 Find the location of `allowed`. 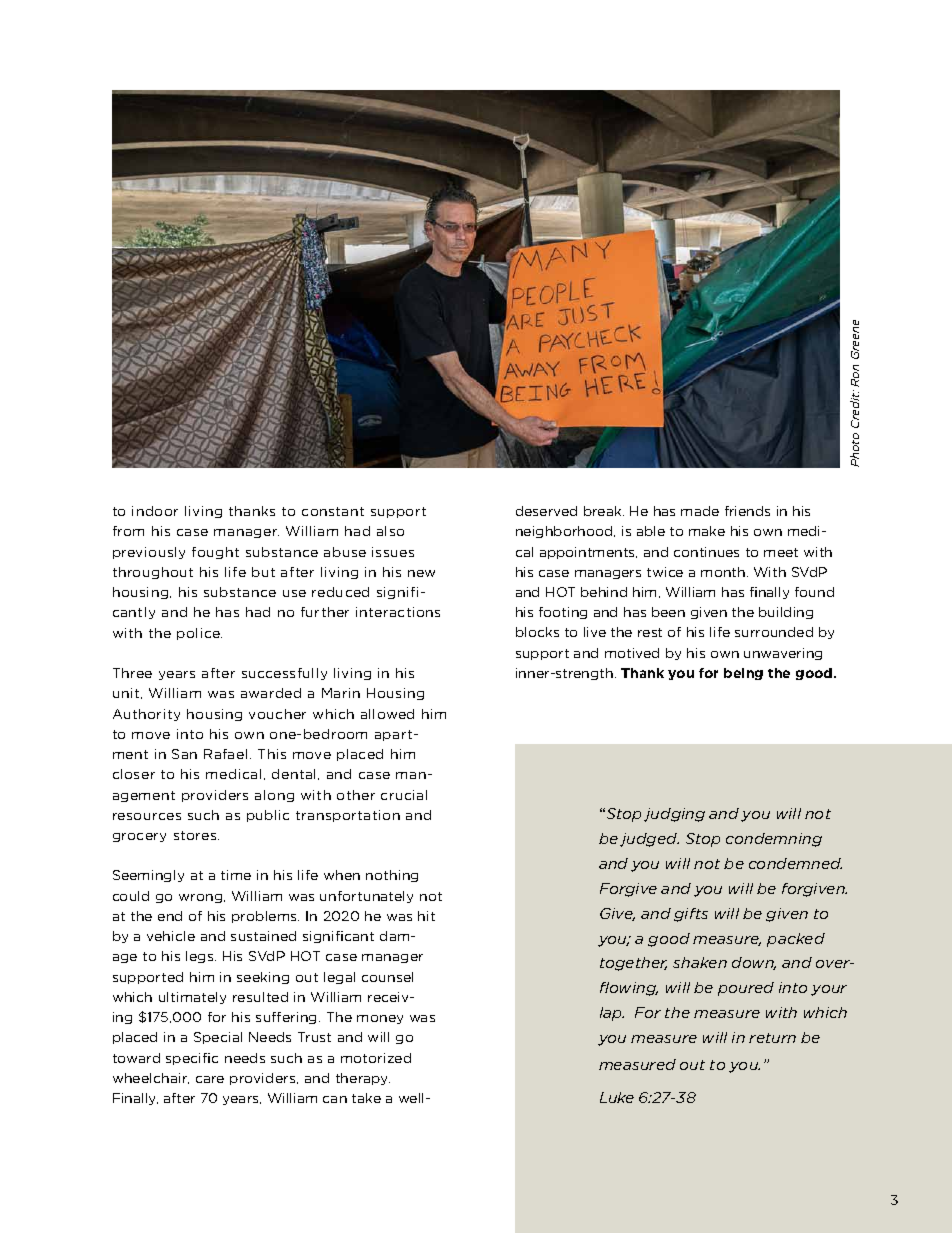

allowed is located at coordinates (387, 714).
